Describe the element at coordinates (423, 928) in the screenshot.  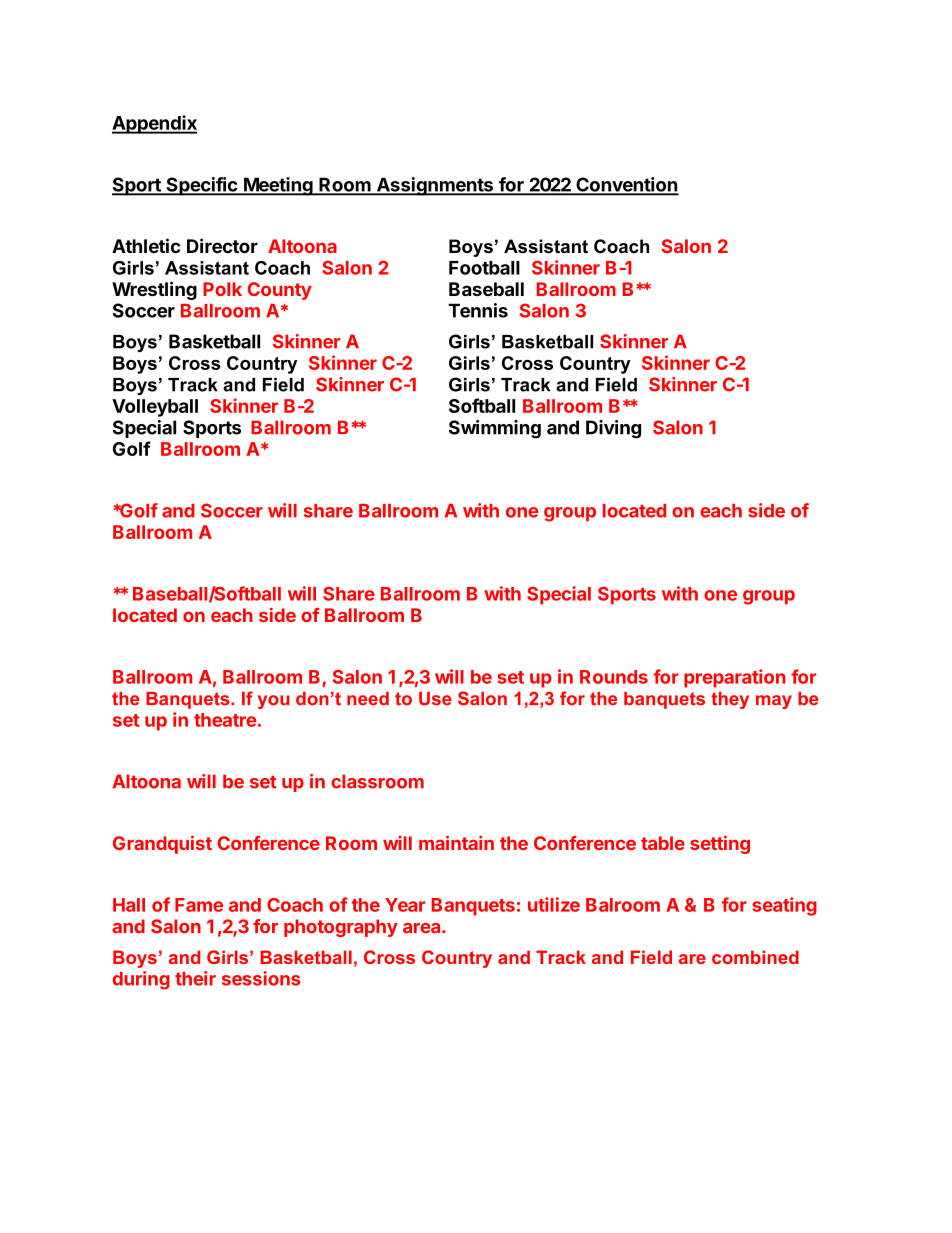
I see `area` at that location.
